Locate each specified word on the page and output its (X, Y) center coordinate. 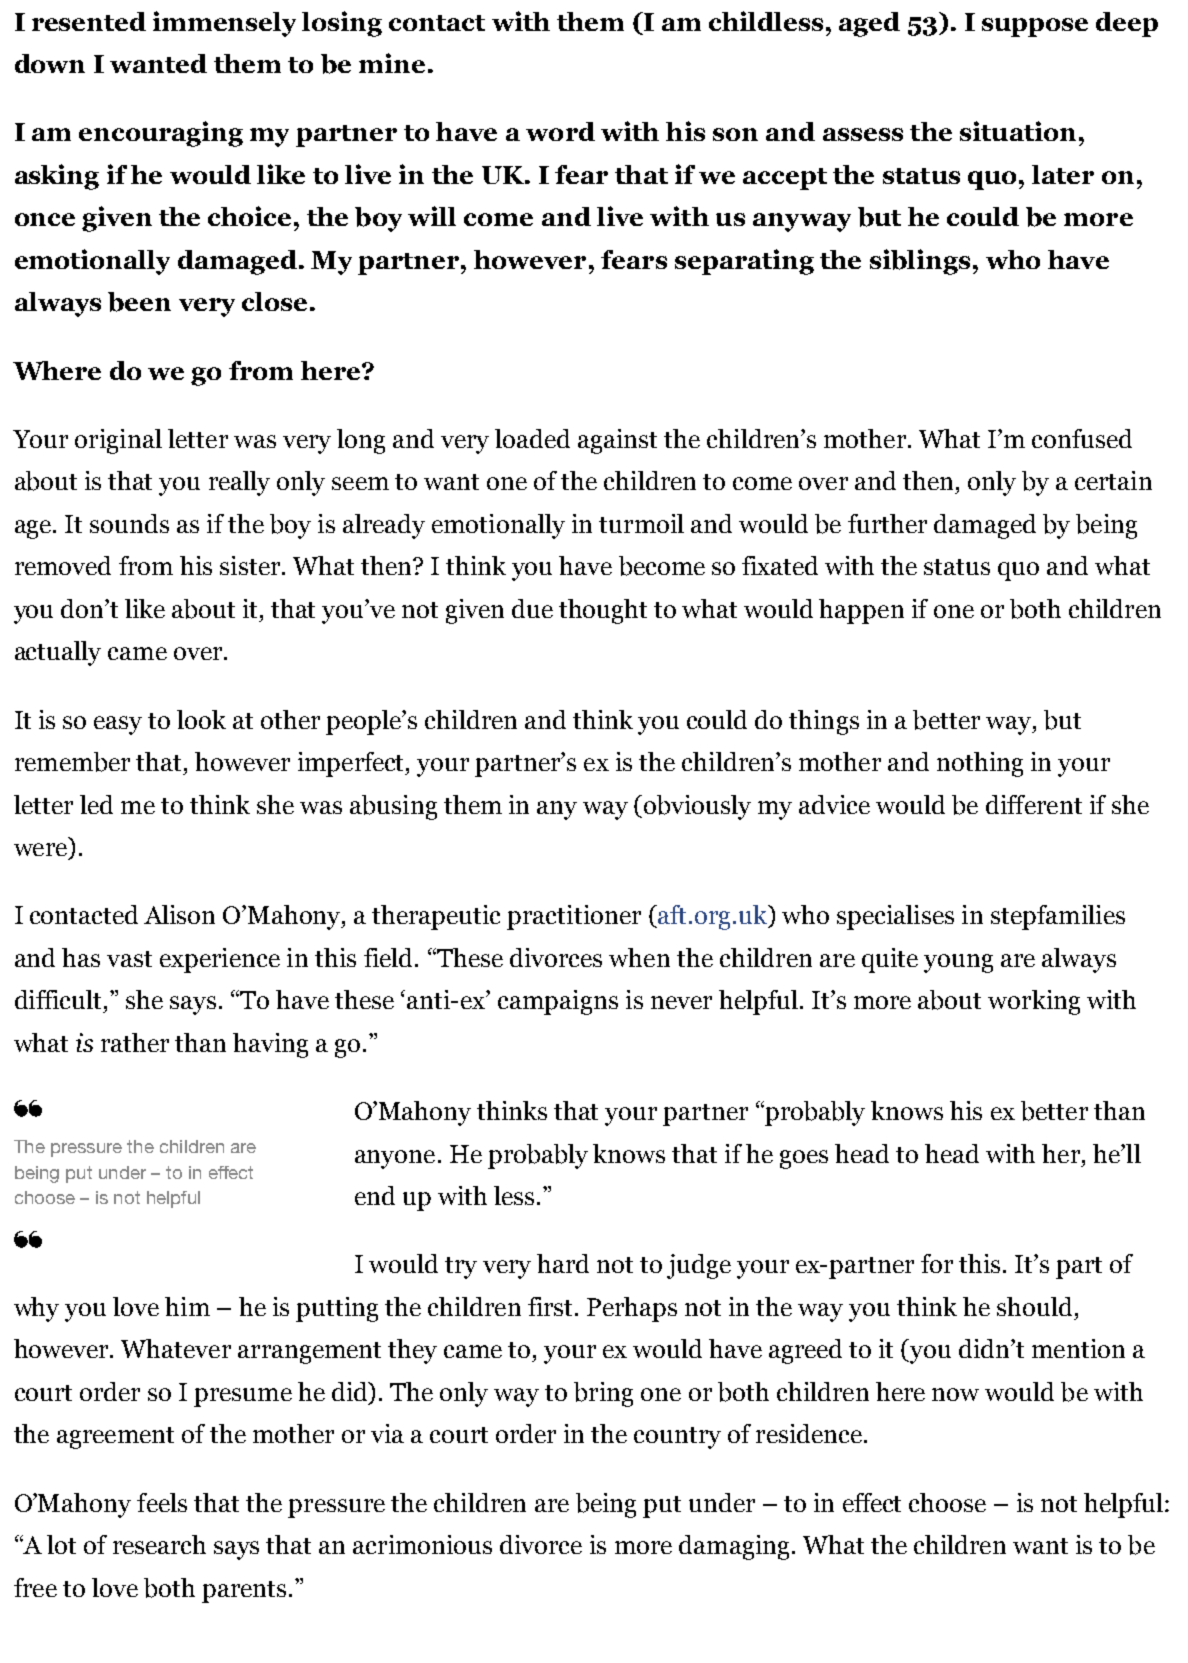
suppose (1035, 27)
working (1034, 1002)
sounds (129, 523)
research (159, 1544)
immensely (224, 24)
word (560, 131)
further (887, 523)
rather (135, 1042)
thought (603, 611)
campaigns (558, 1002)
